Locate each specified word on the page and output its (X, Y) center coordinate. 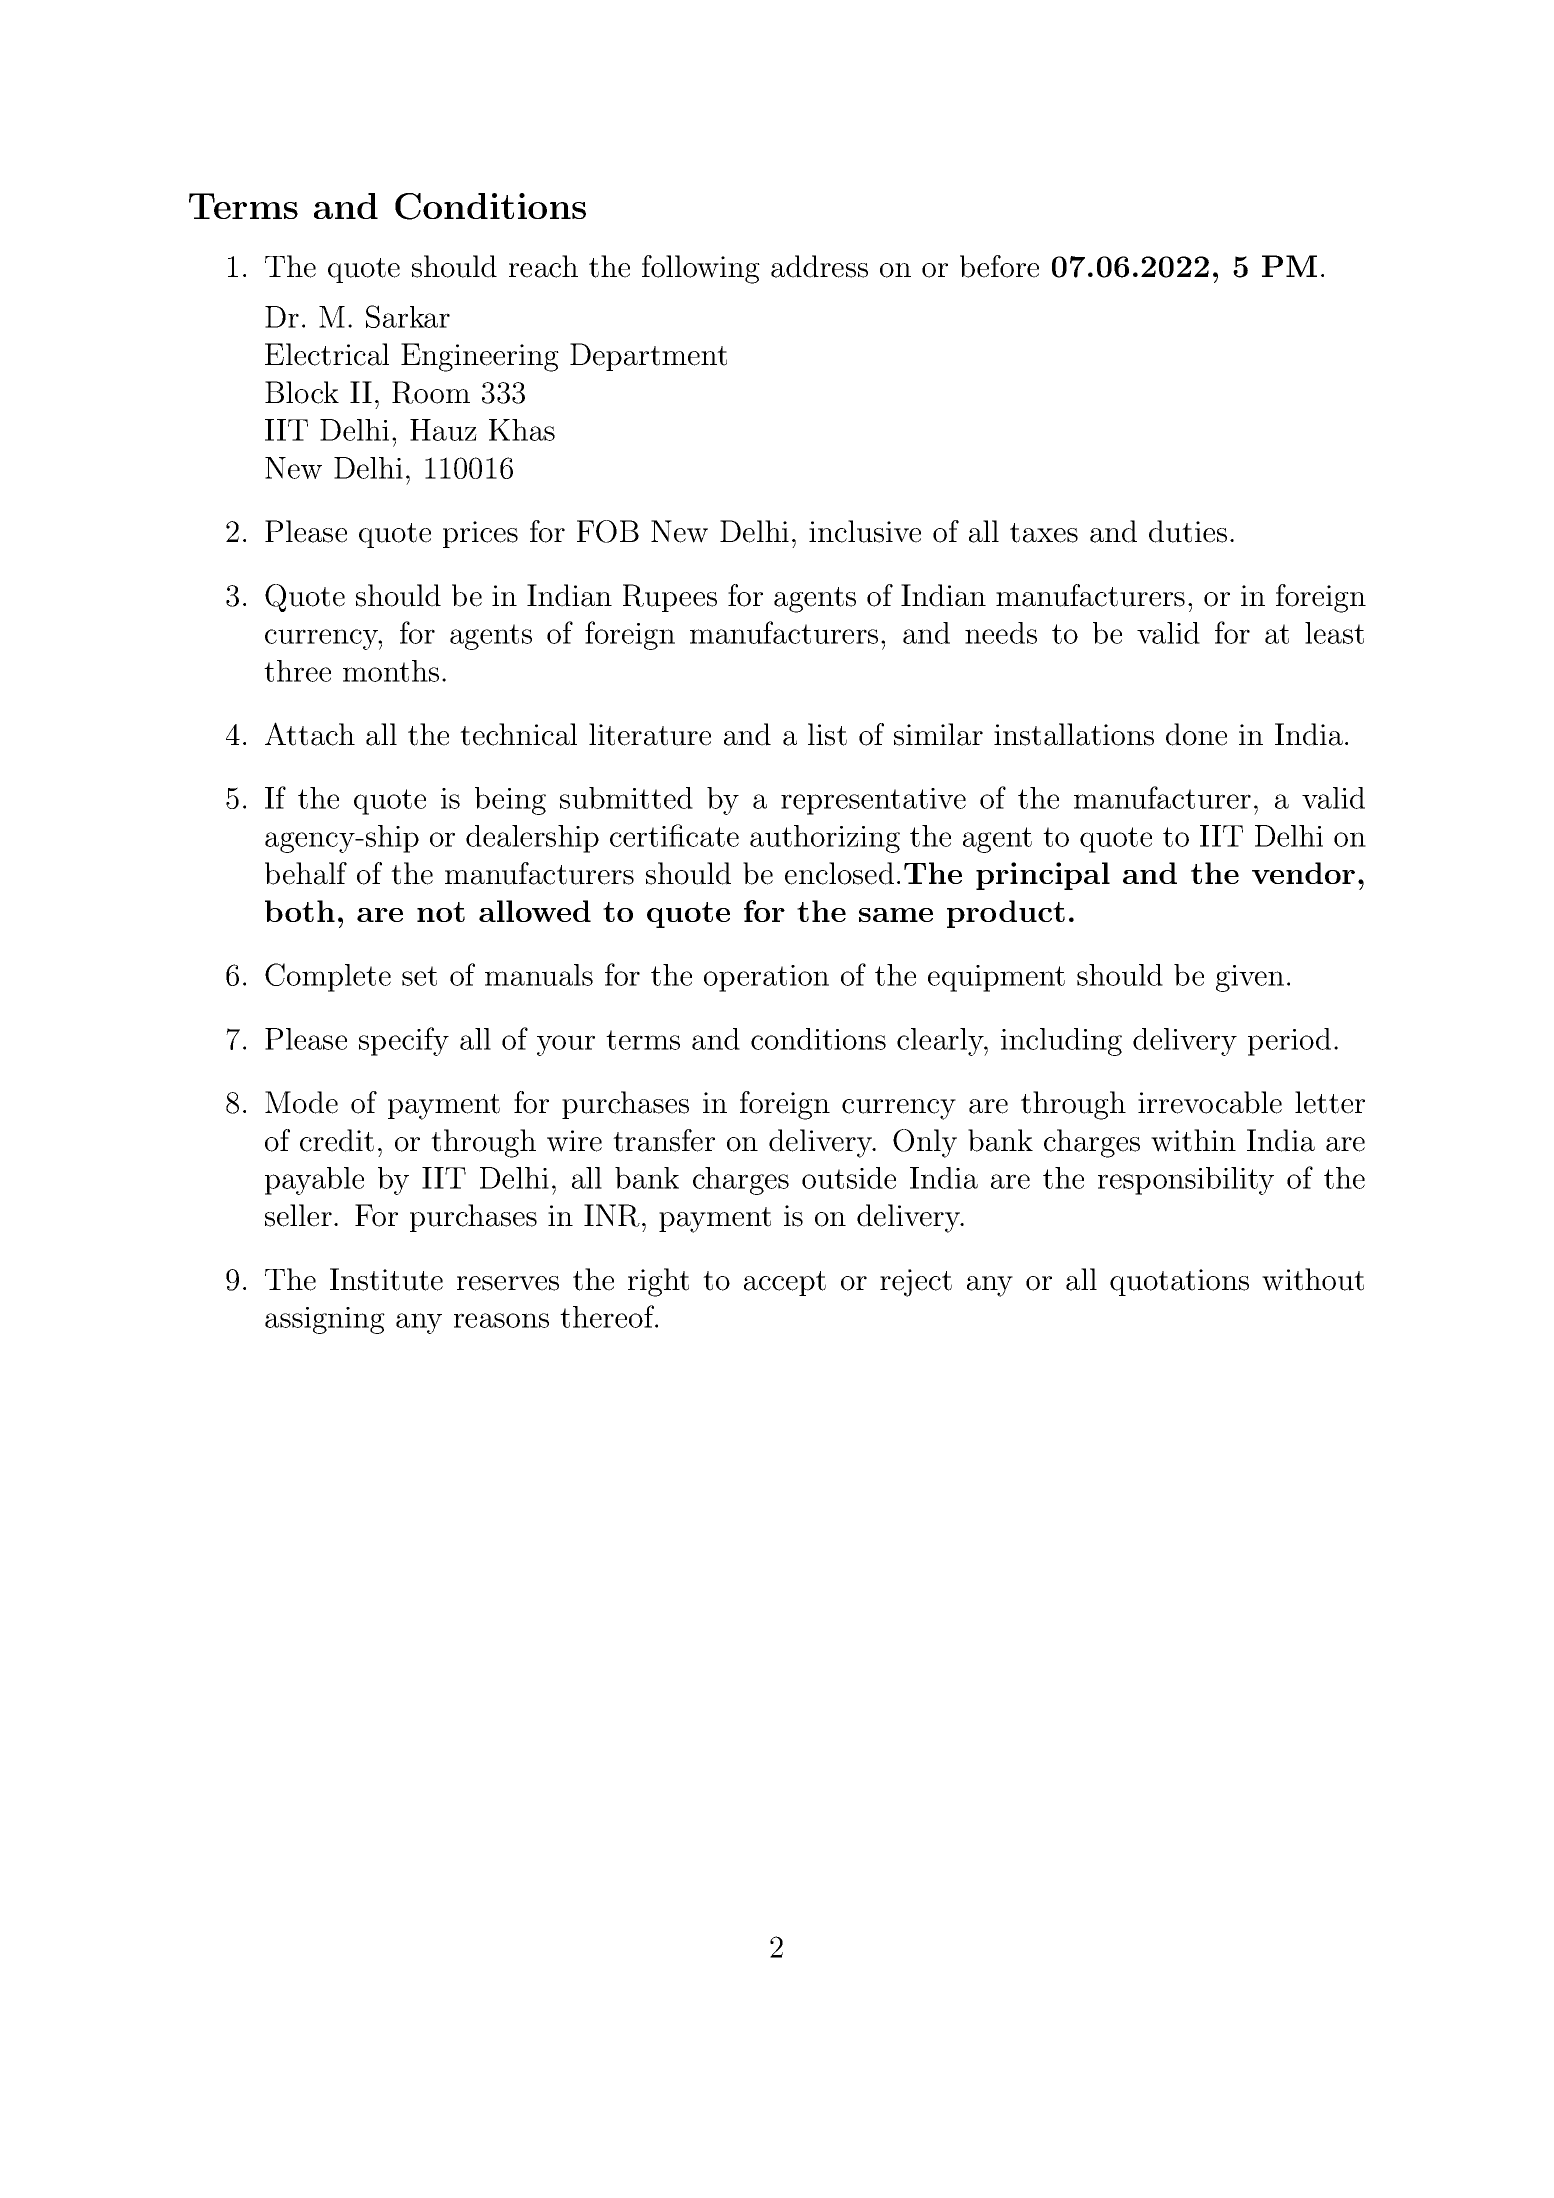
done (1196, 734)
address (819, 266)
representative (873, 801)
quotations (1179, 1282)
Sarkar (408, 316)
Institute (386, 1279)
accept (785, 1283)
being (510, 801)
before (999, 266)
